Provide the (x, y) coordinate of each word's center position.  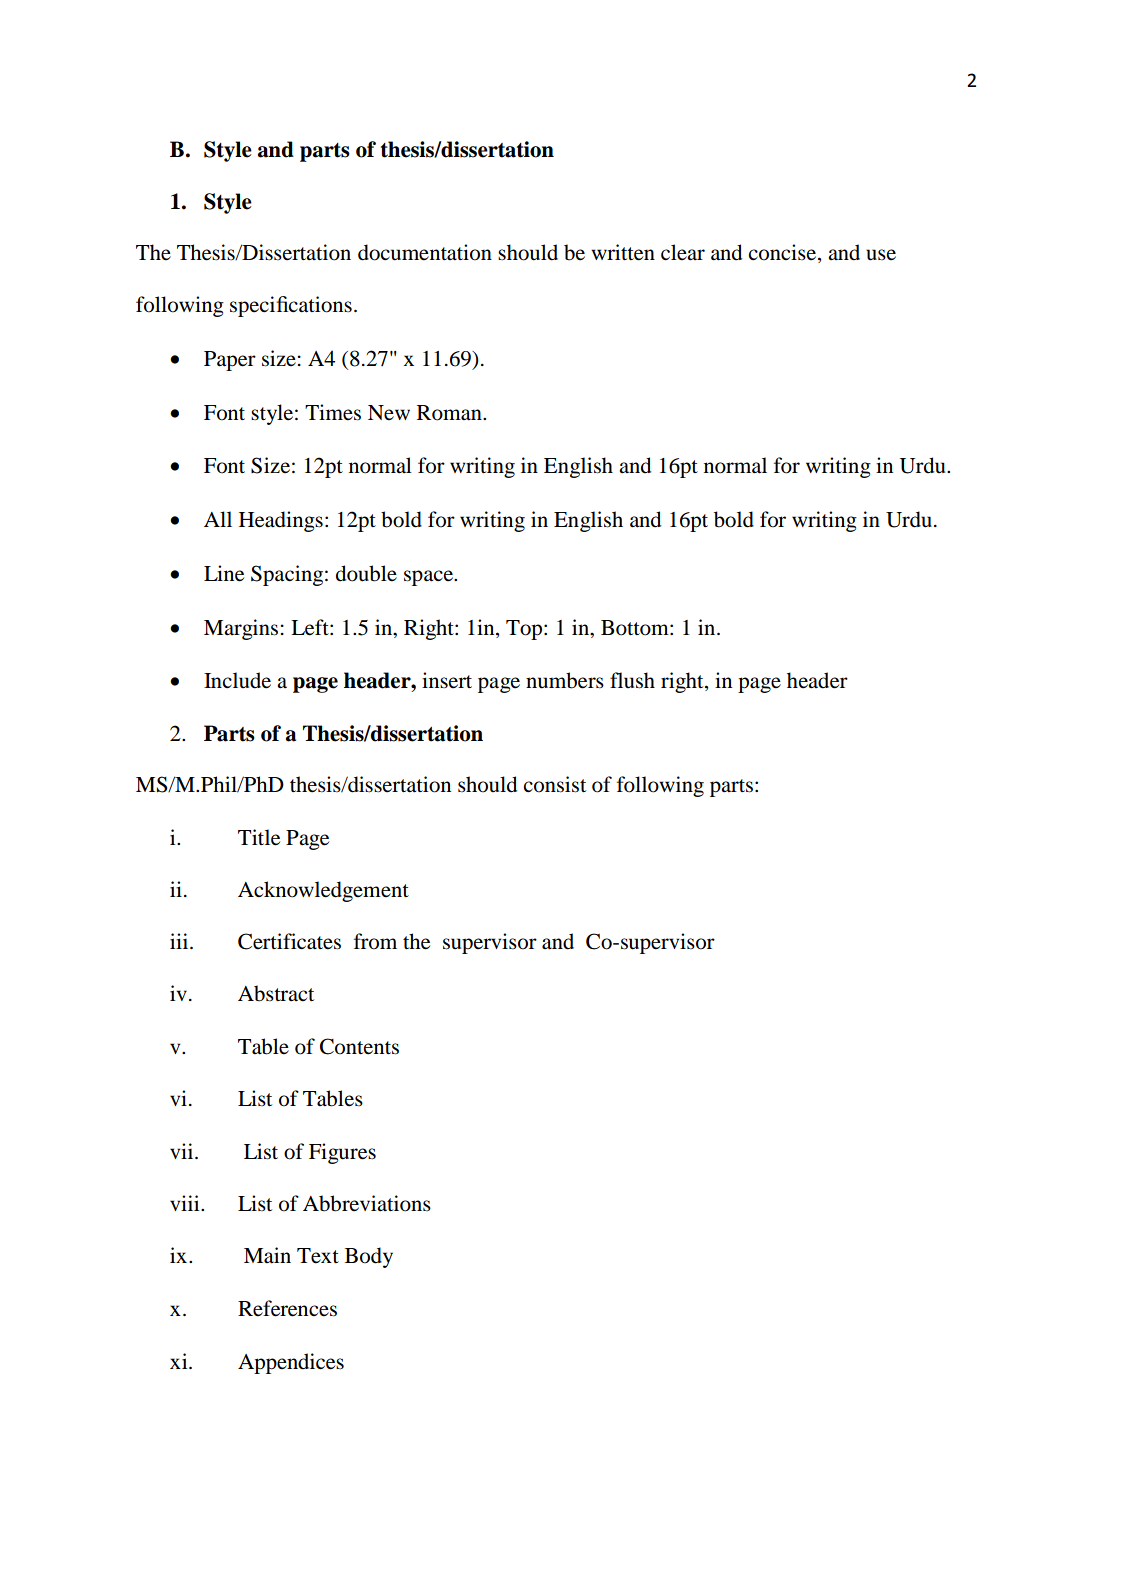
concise (784, 252)
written (623, 252)
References (287, 1308)
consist (555, 784)
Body (369, 1257)
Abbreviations (367, 1203)
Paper (230, 361)
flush (632, 680)
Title (259, 837)
